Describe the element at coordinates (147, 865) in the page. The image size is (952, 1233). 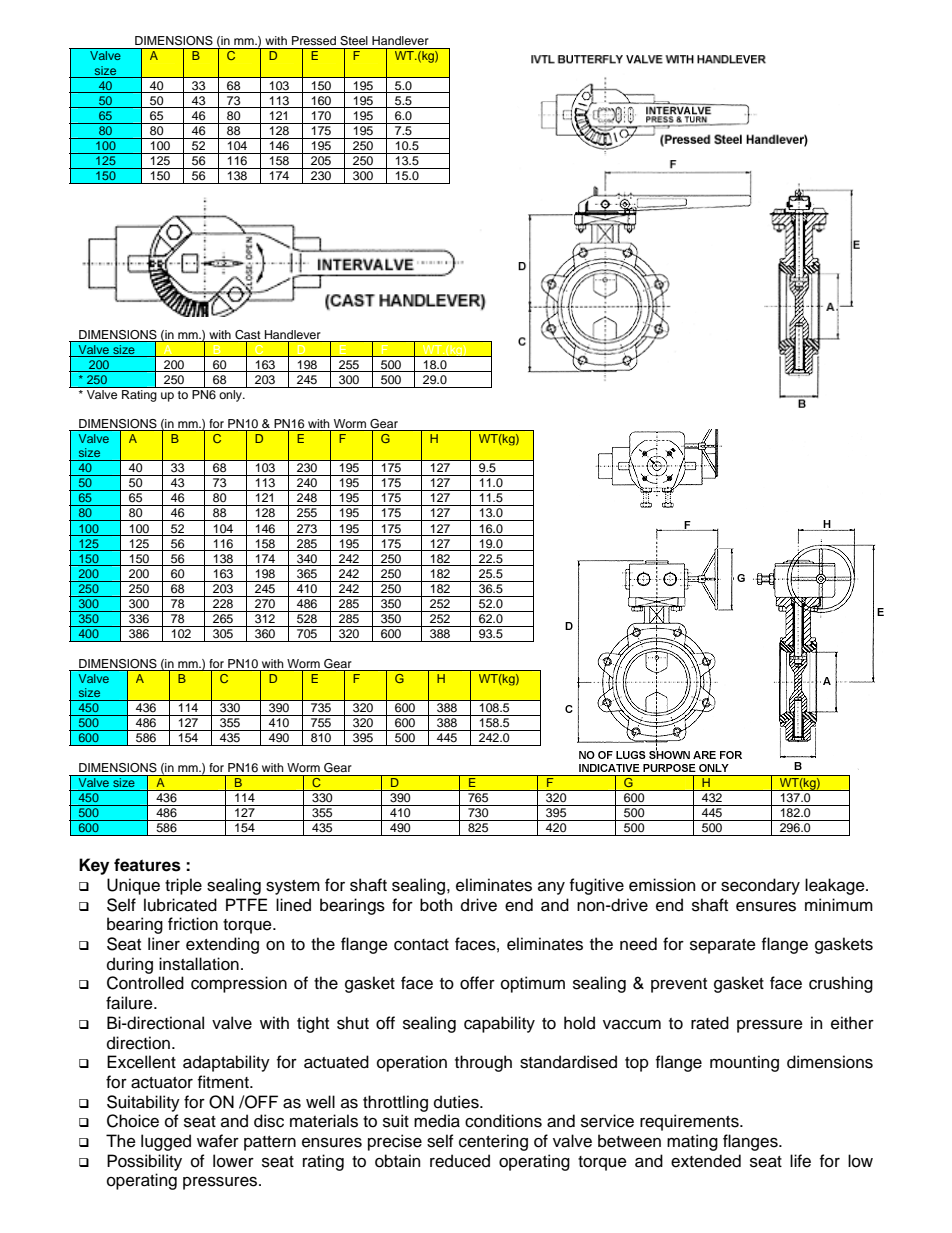
I see `features` at that location.
